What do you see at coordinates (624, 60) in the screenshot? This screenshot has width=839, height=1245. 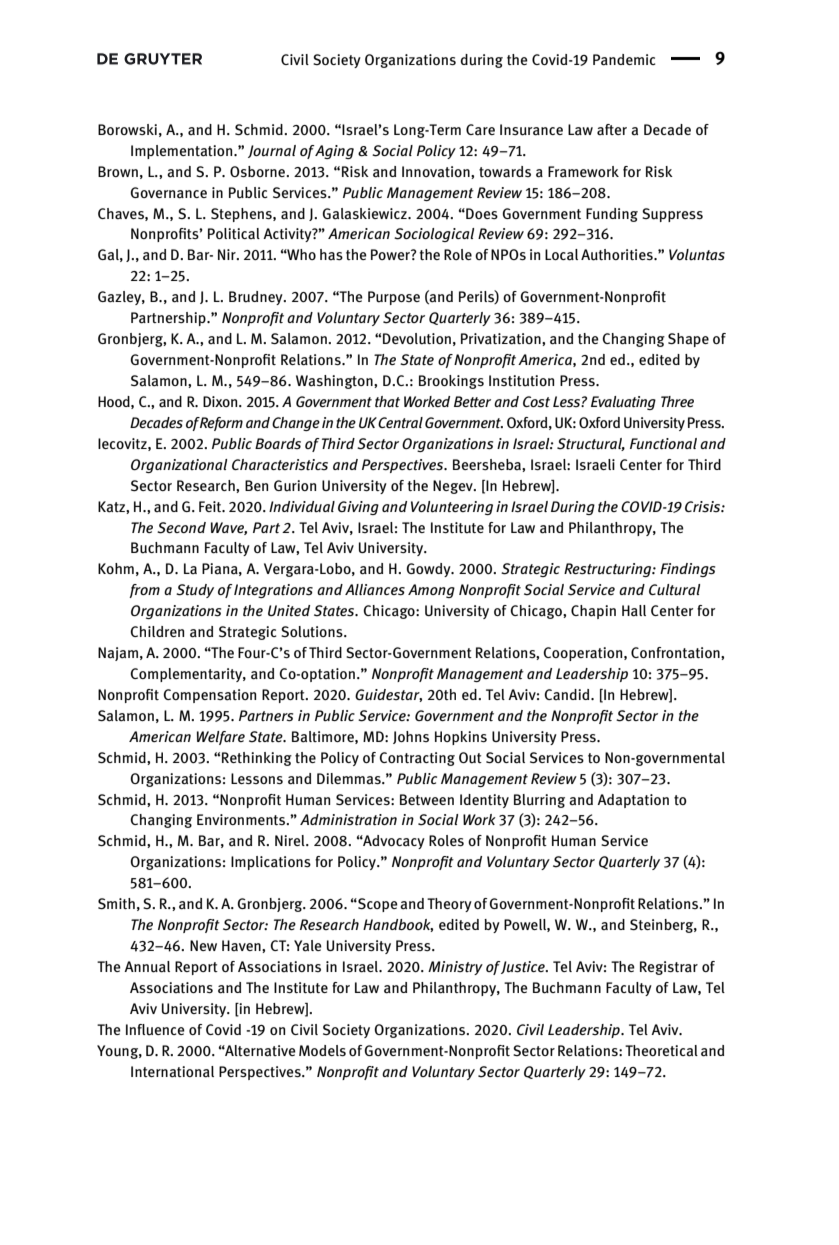 I see `Pandemic` at bounding box center [624, 60].
